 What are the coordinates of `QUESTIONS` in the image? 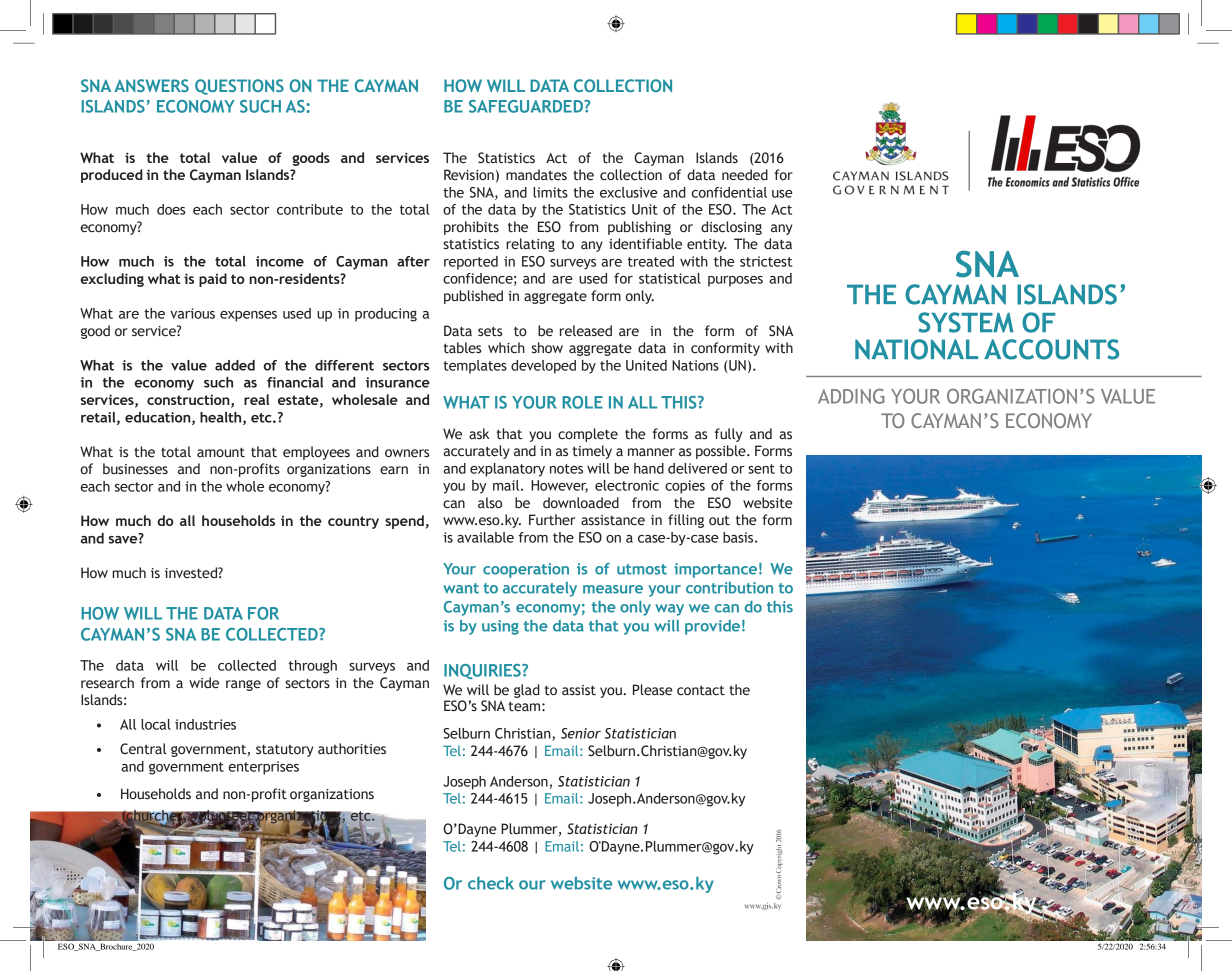 It's located at (239, 87).
